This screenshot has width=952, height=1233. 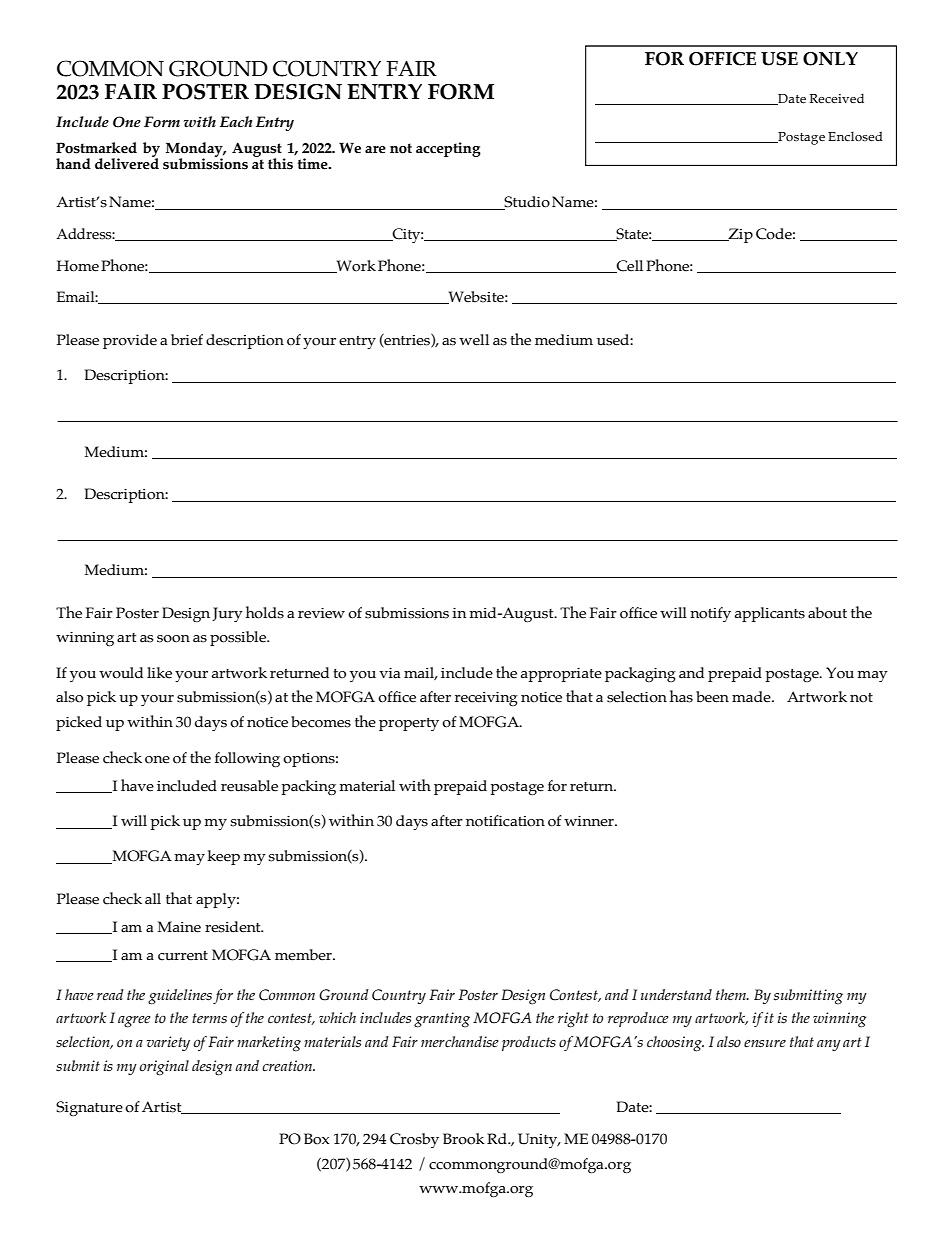 I want to click on accepting, so click(x=448, y=149).
